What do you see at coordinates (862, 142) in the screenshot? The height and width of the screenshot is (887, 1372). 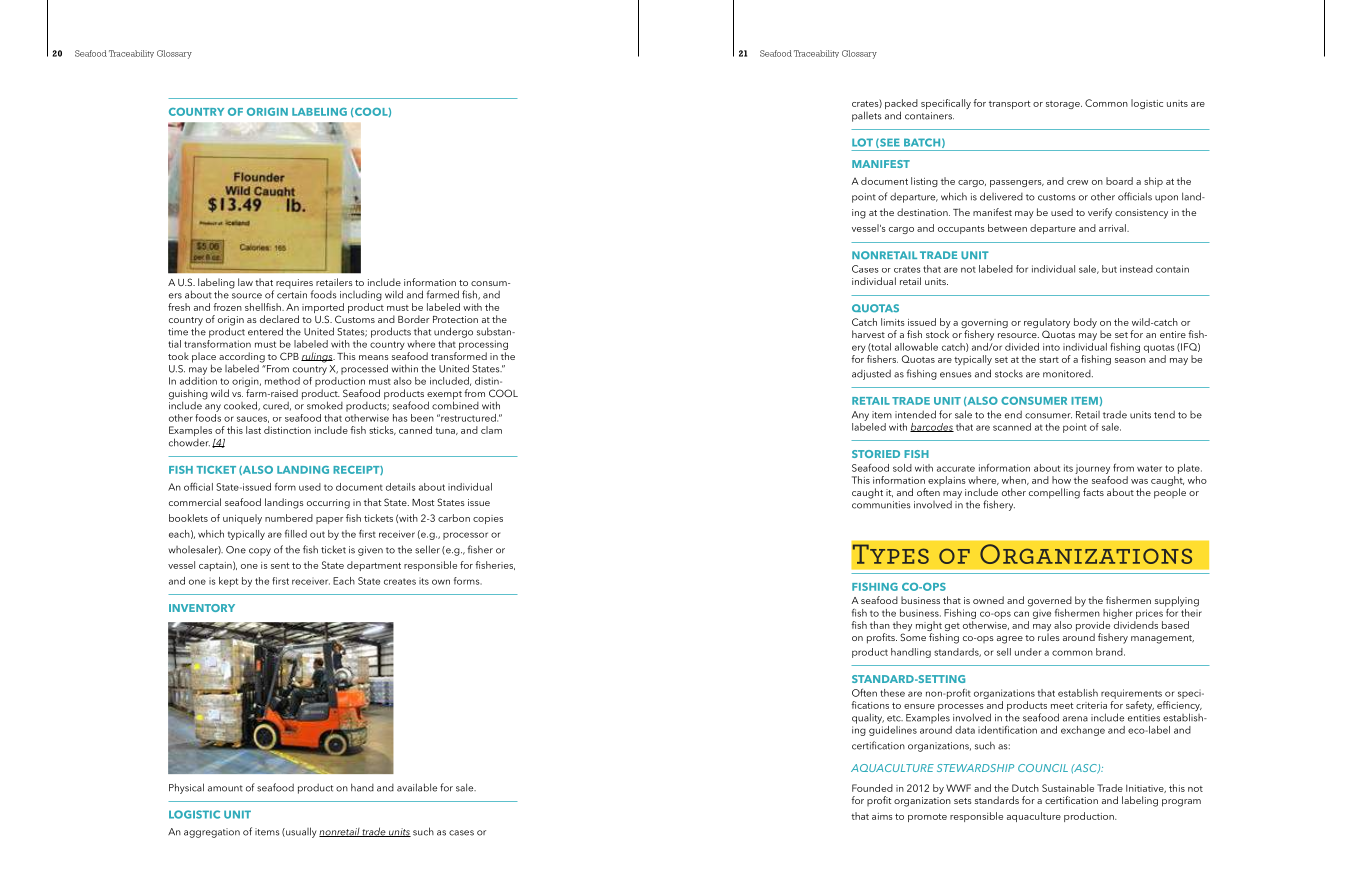 I see `LOT` at bounding box center [862, 142].
